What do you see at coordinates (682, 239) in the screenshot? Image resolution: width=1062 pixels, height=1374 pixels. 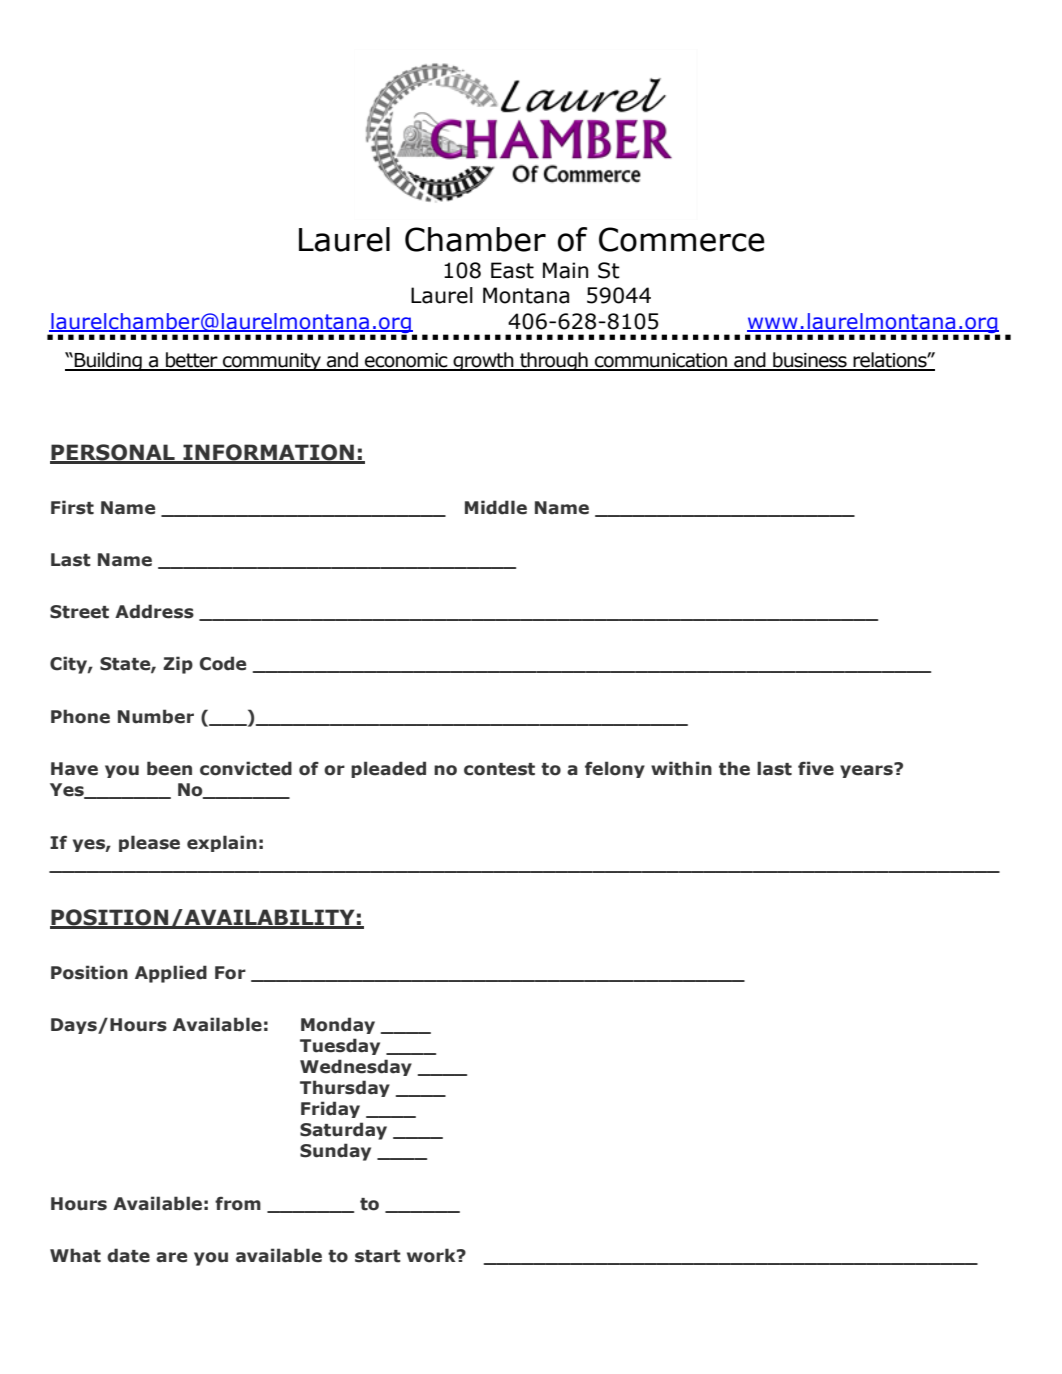 I see `Commerce` at bounding box center [682, 239].
